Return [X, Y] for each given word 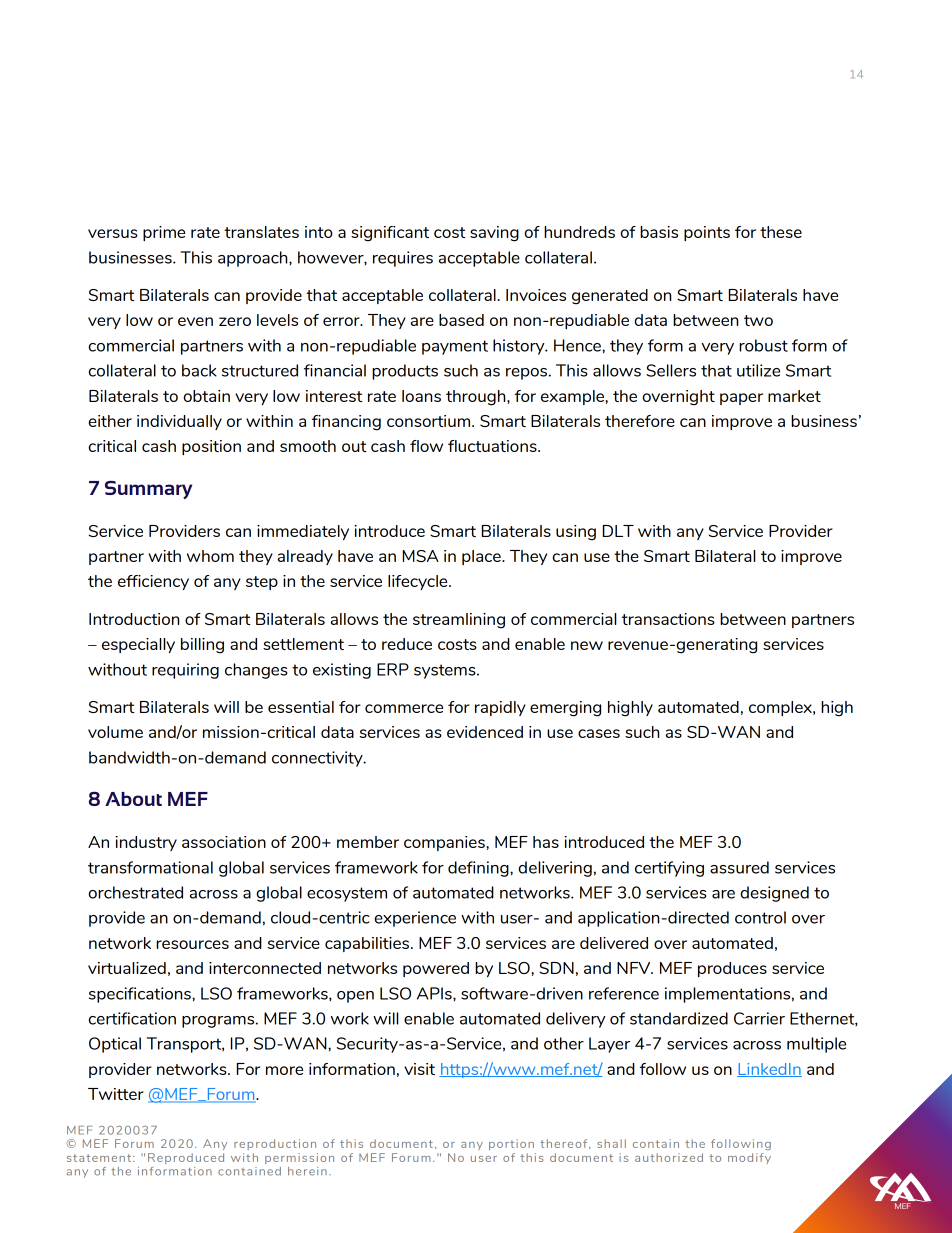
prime [164, 233]
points [707, 233]
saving [494, 234]
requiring [185, 671]
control [760, 917]
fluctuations [493, 446]
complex [781, 708]
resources [192, 944]
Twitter [116, 1094]
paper [741, 399]
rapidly [500, 708]
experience [415, 919]
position [211, 447]
